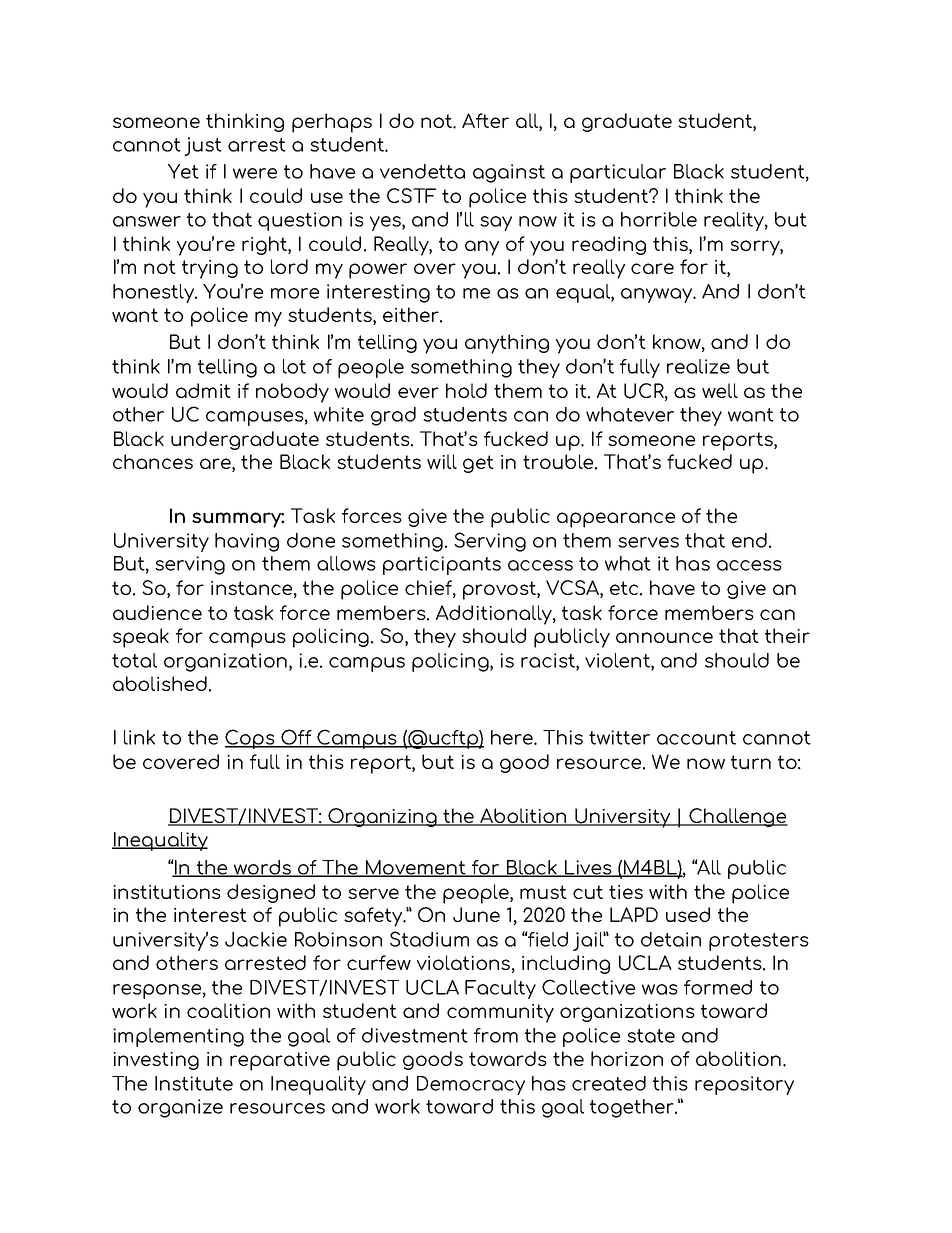  Describe the element at coordinates (664, 637) in the screenshot. I see `announce` at that location.
